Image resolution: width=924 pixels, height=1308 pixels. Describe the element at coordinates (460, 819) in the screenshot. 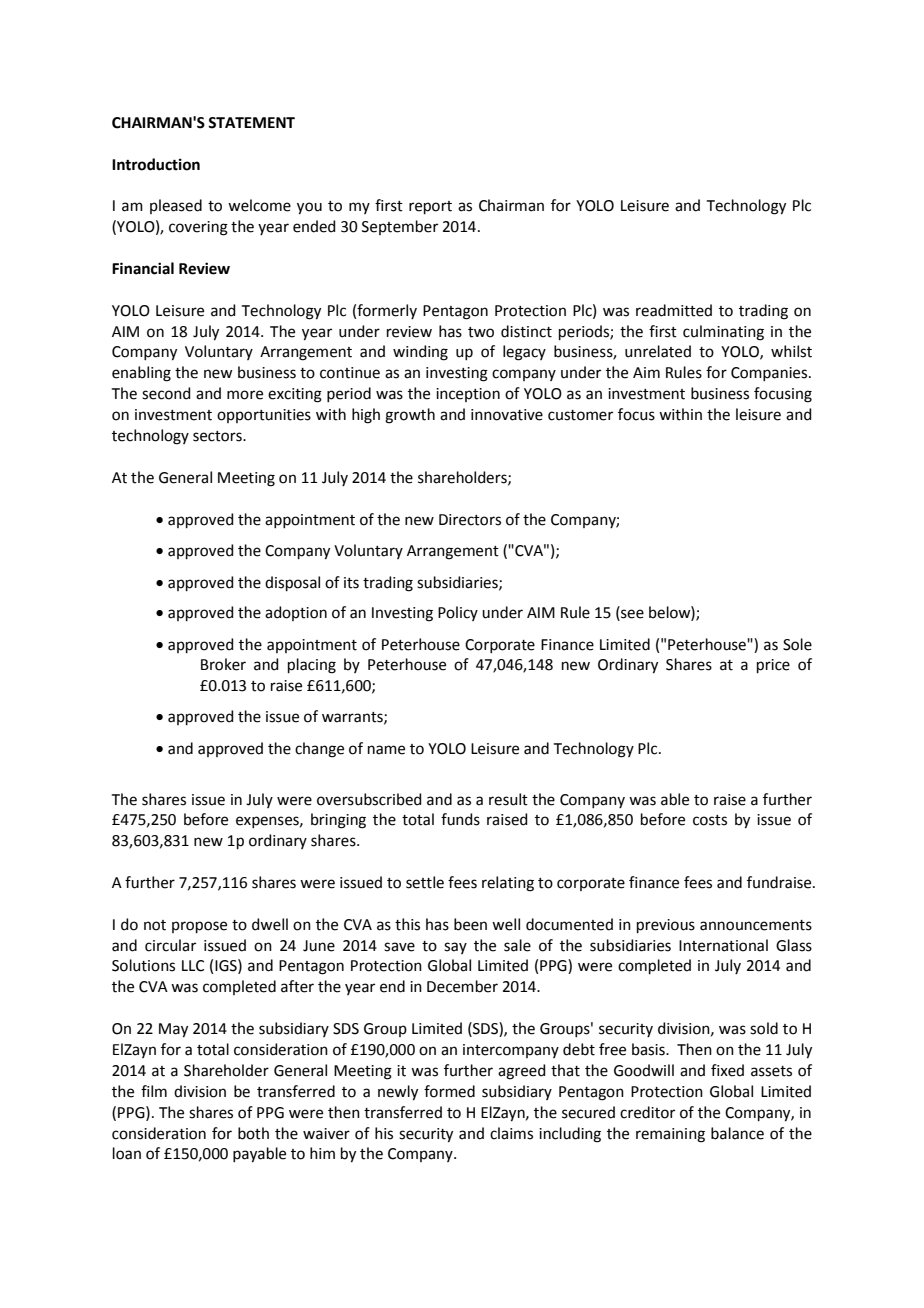

I see `funds` at that location.
